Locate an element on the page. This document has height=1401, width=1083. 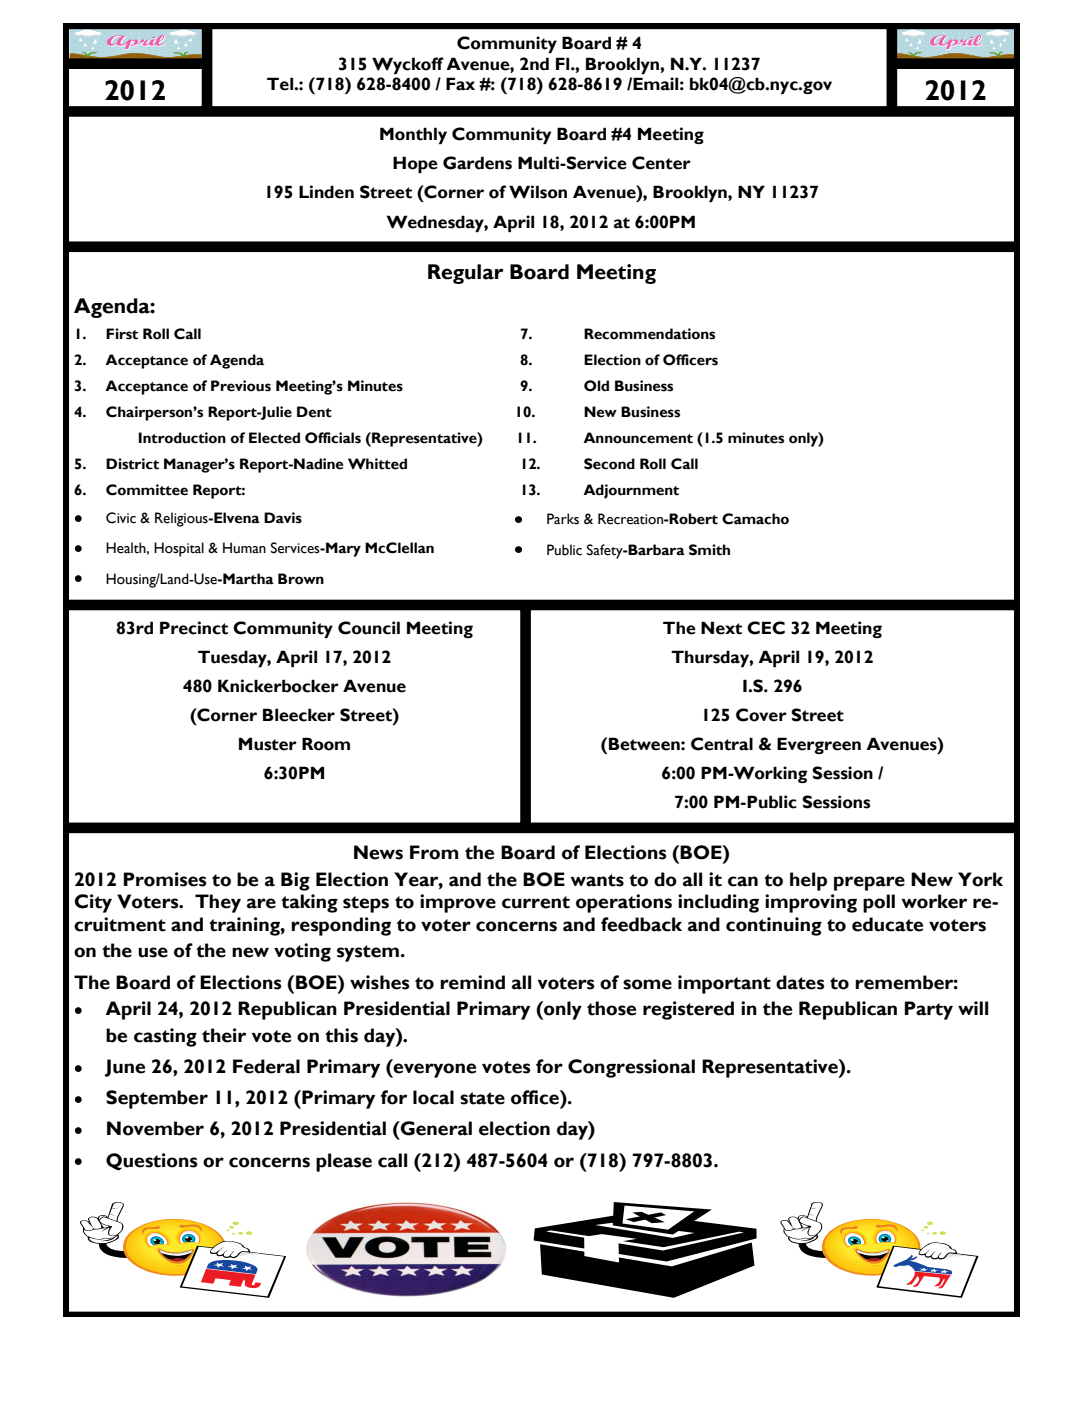
state is located at coordinates (482, 1098).
